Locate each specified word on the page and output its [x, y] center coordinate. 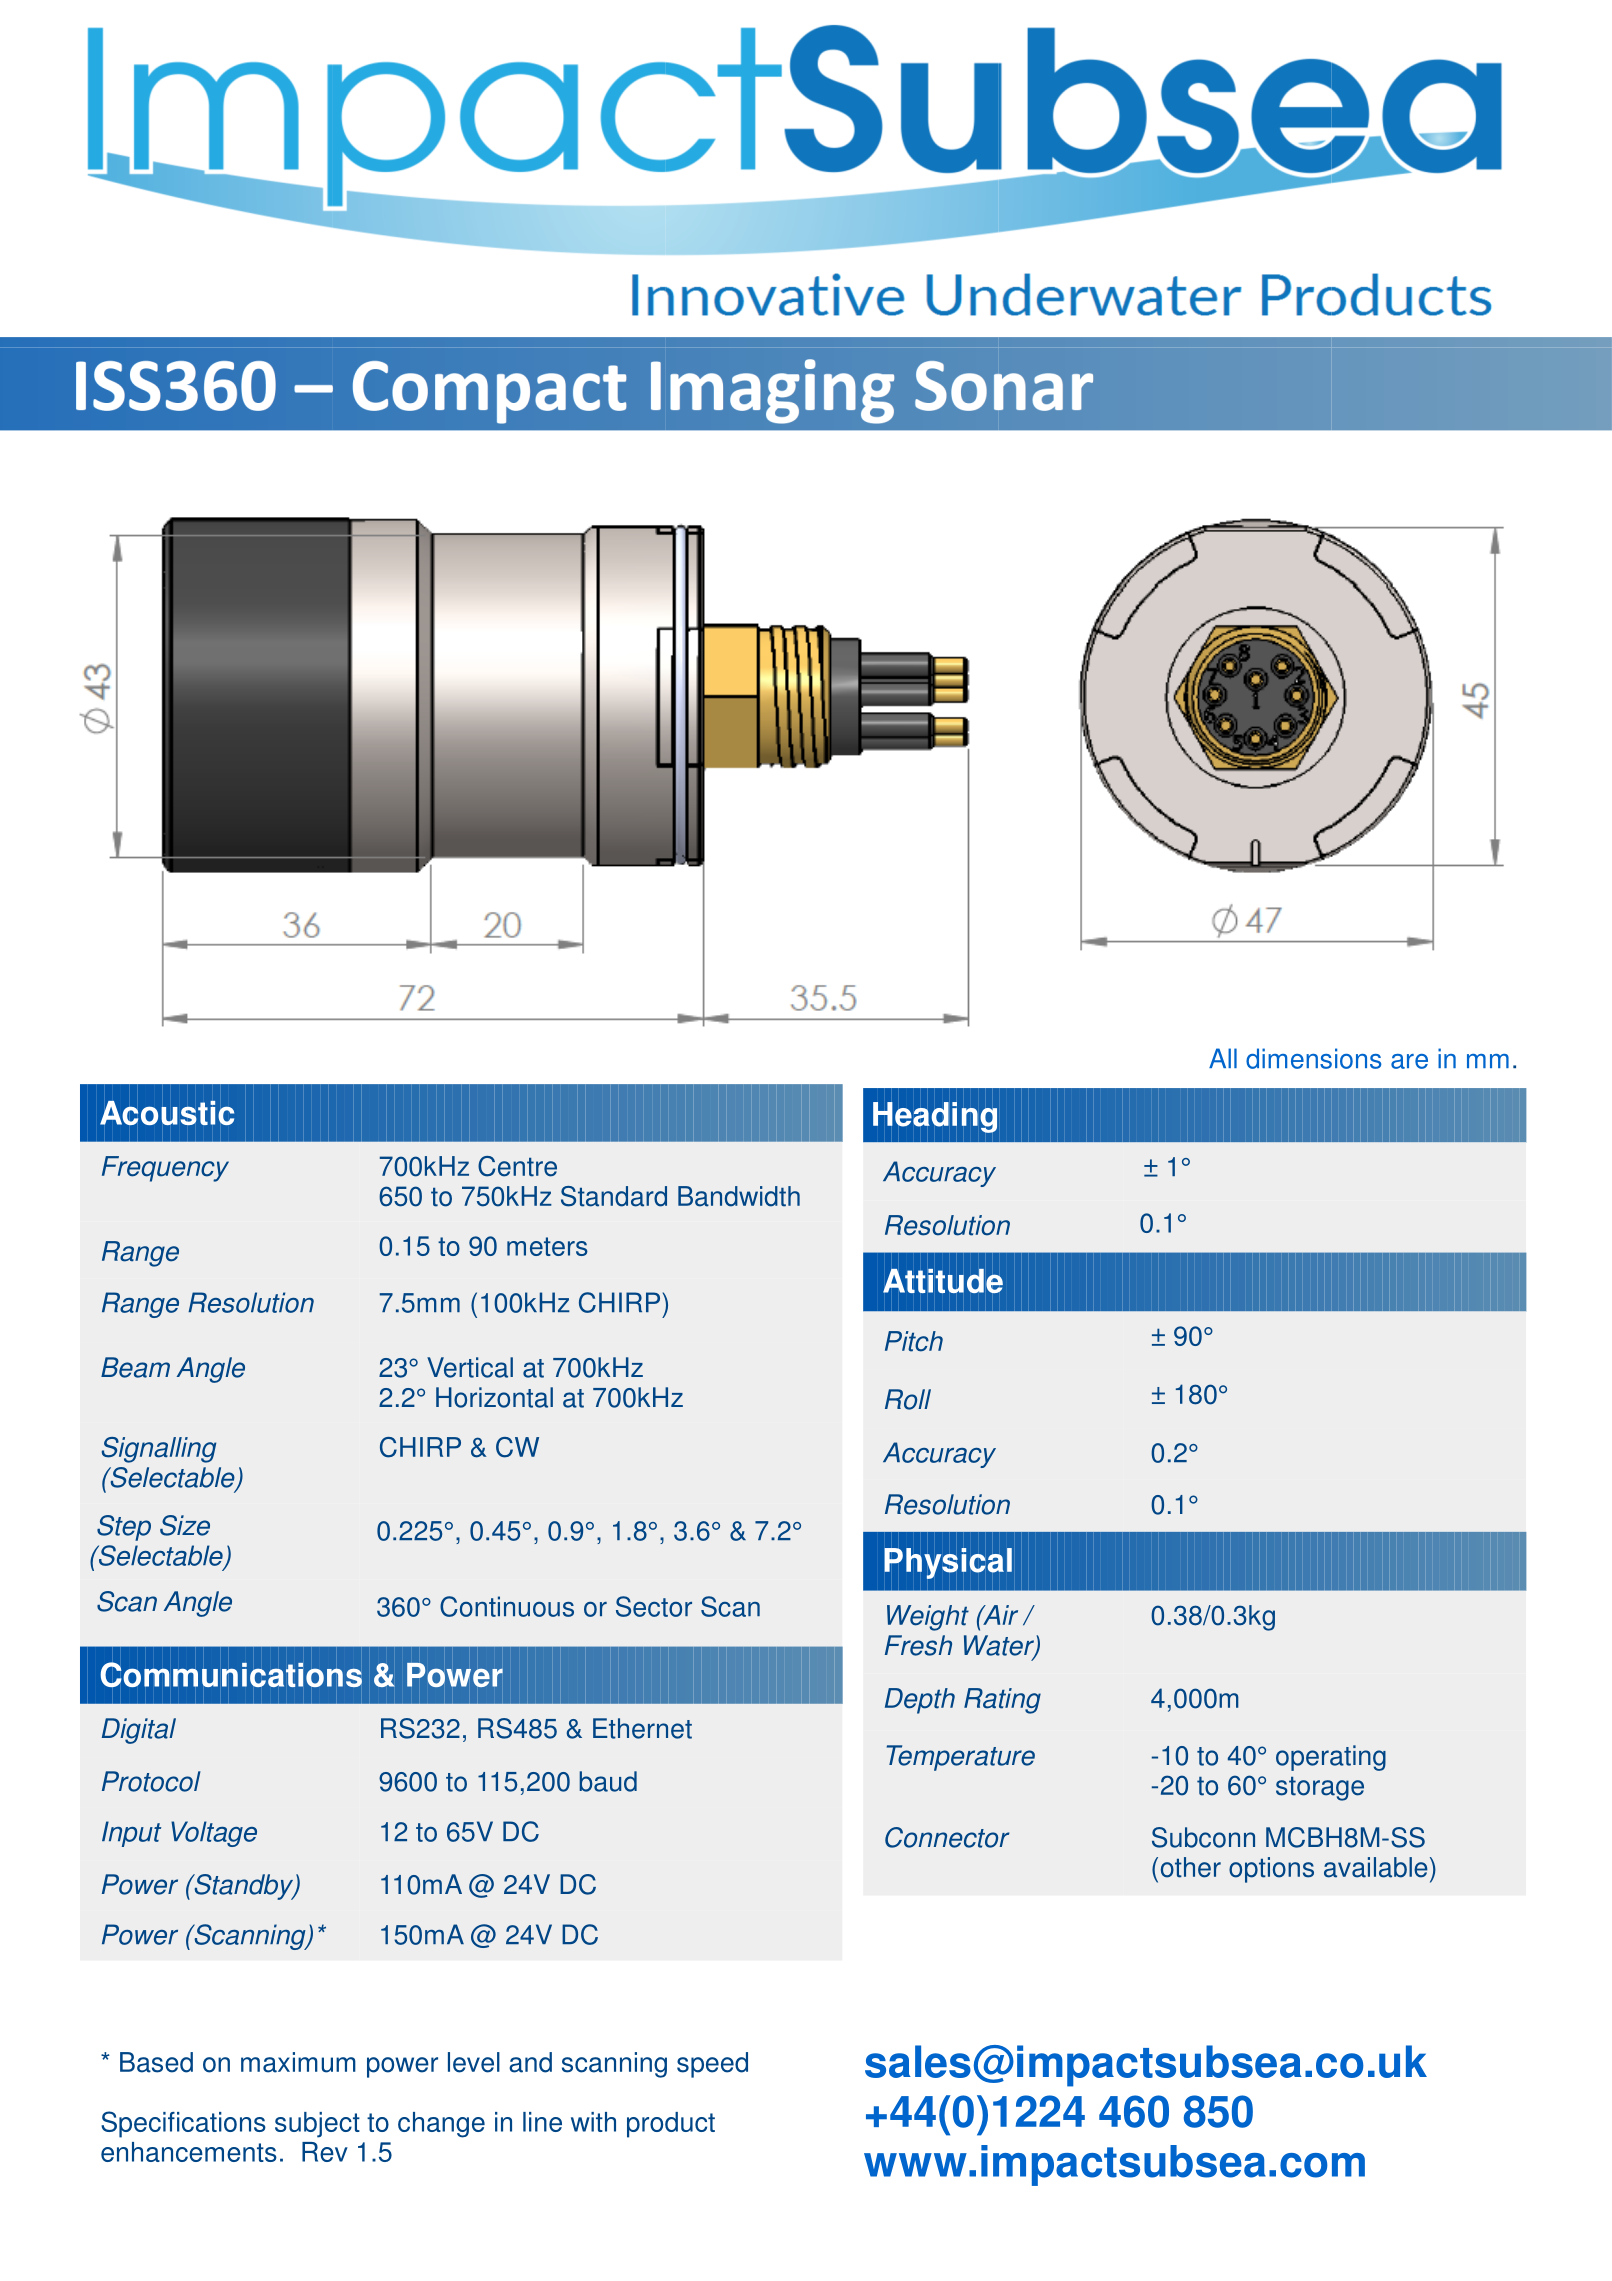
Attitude [943, 1281]
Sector [654, 1606]
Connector [947, 1837]
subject [317, 2125]
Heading [935, 1117]
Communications [231, 1675]
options [1271, 1870]
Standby [244, 1887]
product [671, 2125]
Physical [948, 1563]
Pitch [914, 1341]
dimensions [1314, 1058]
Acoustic [167, 1113]
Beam [135, 1367]
